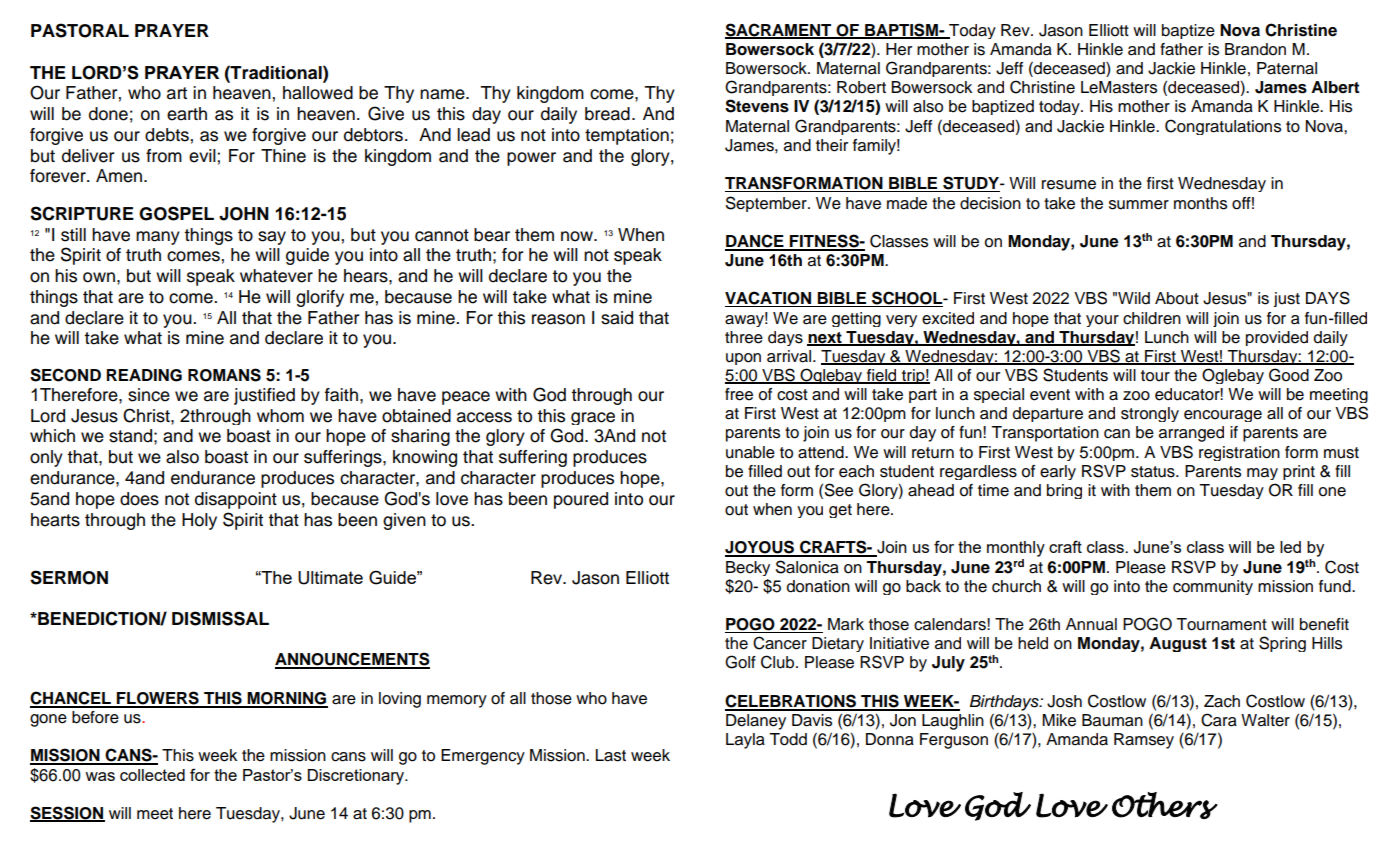  What do you see at coordinates (152, 775) in the screenshot?
I see `collected` at bounding box center [152, 775].
